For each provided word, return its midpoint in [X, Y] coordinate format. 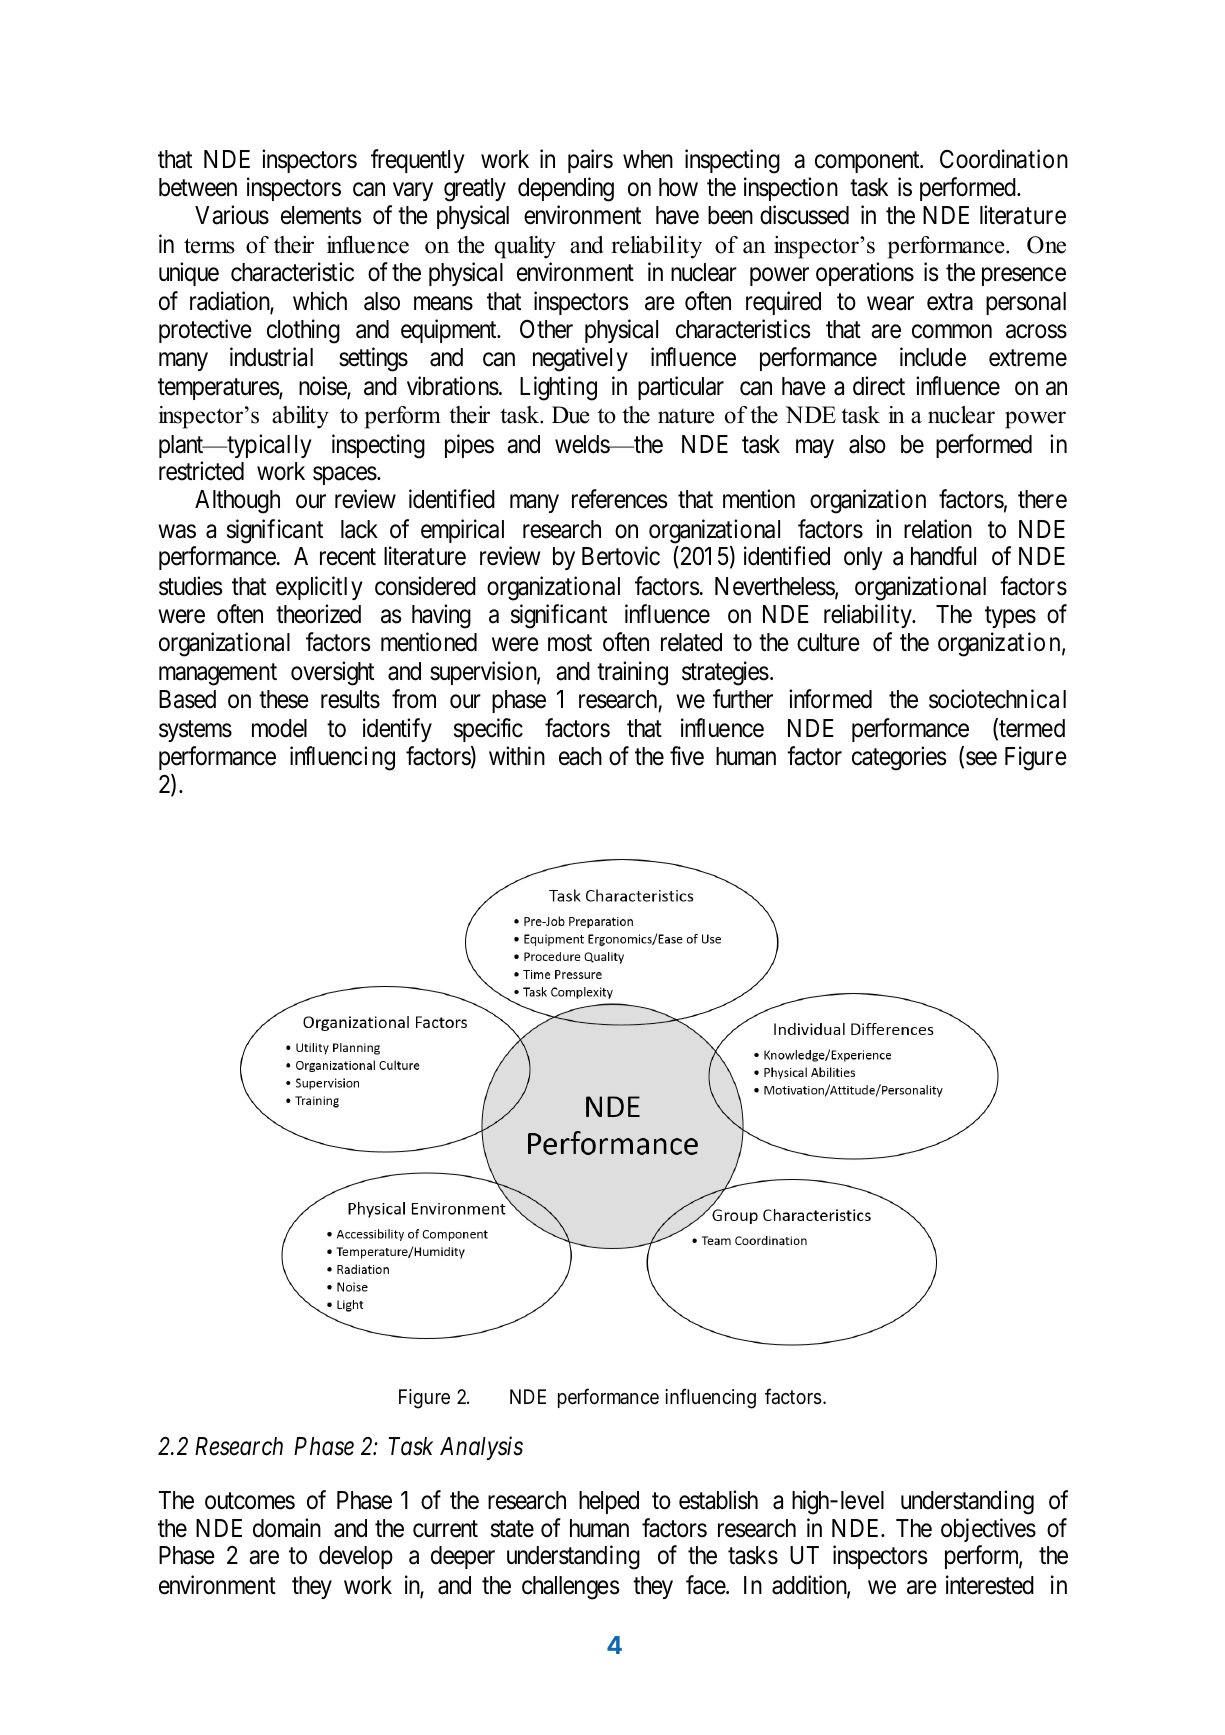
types [1010, 617]
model [279, 728]
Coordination [1004, 159]
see [981, 759]
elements [321, 215]
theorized [318, 614]
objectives [988, 1530]
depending [566, 189]
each [580, 756]
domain [287, 1528]
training [632, 673]
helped [609, 1502]
